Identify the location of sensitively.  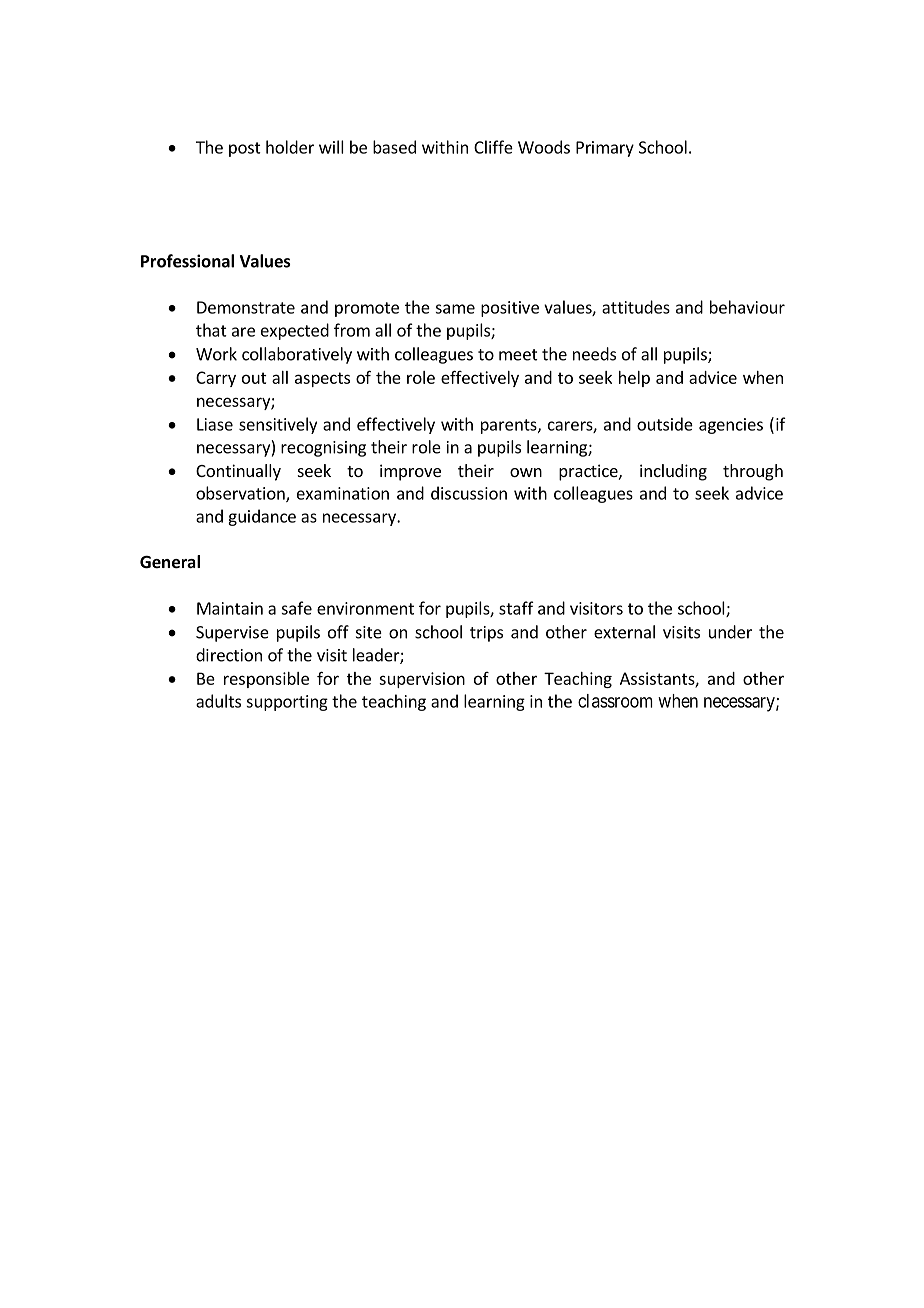
(278, 425).
